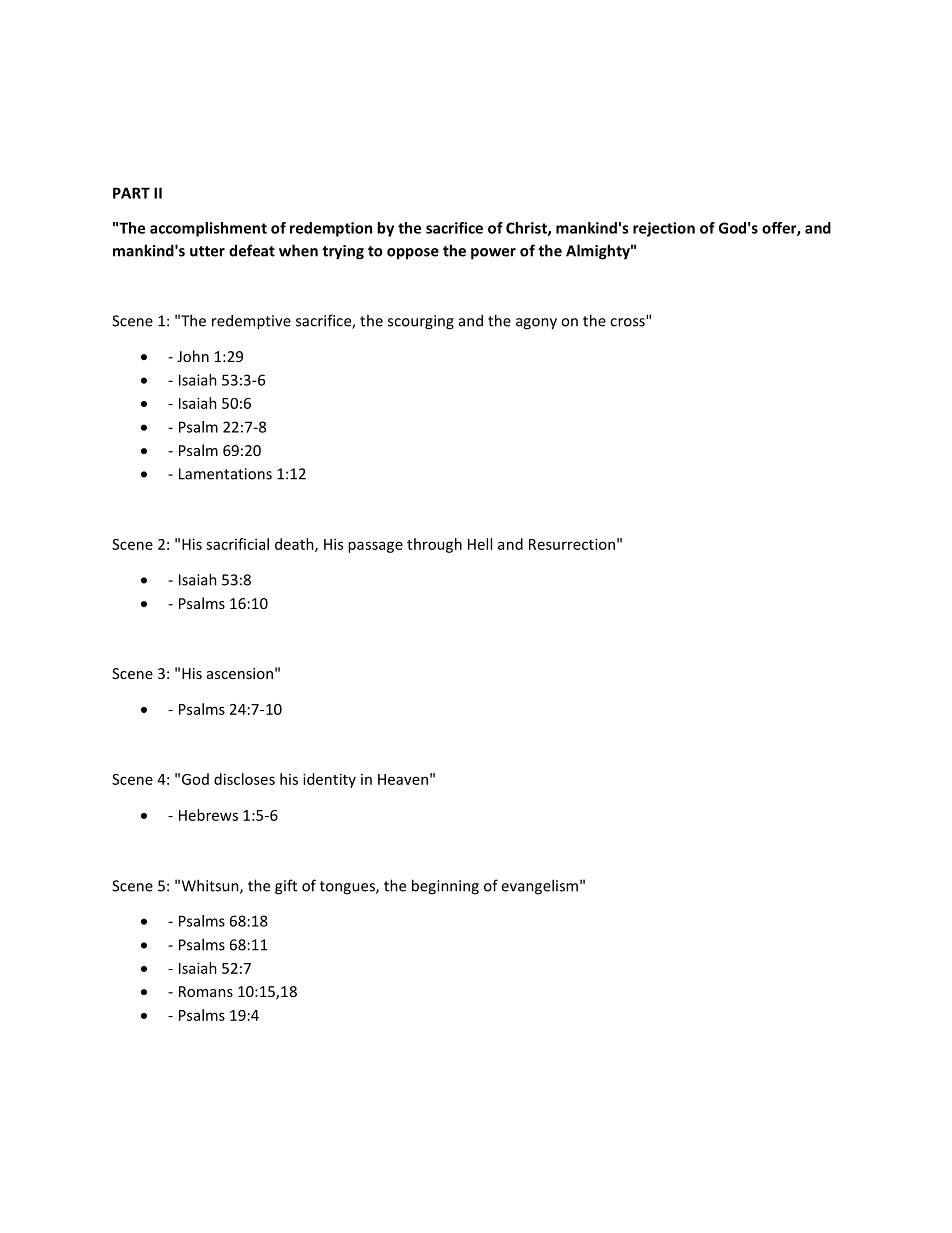 Image resolution: width=952 pixels, height=1233 pixels. Describe the element at coordinates (664, 229) in the document. I see `rejection` at that location.
